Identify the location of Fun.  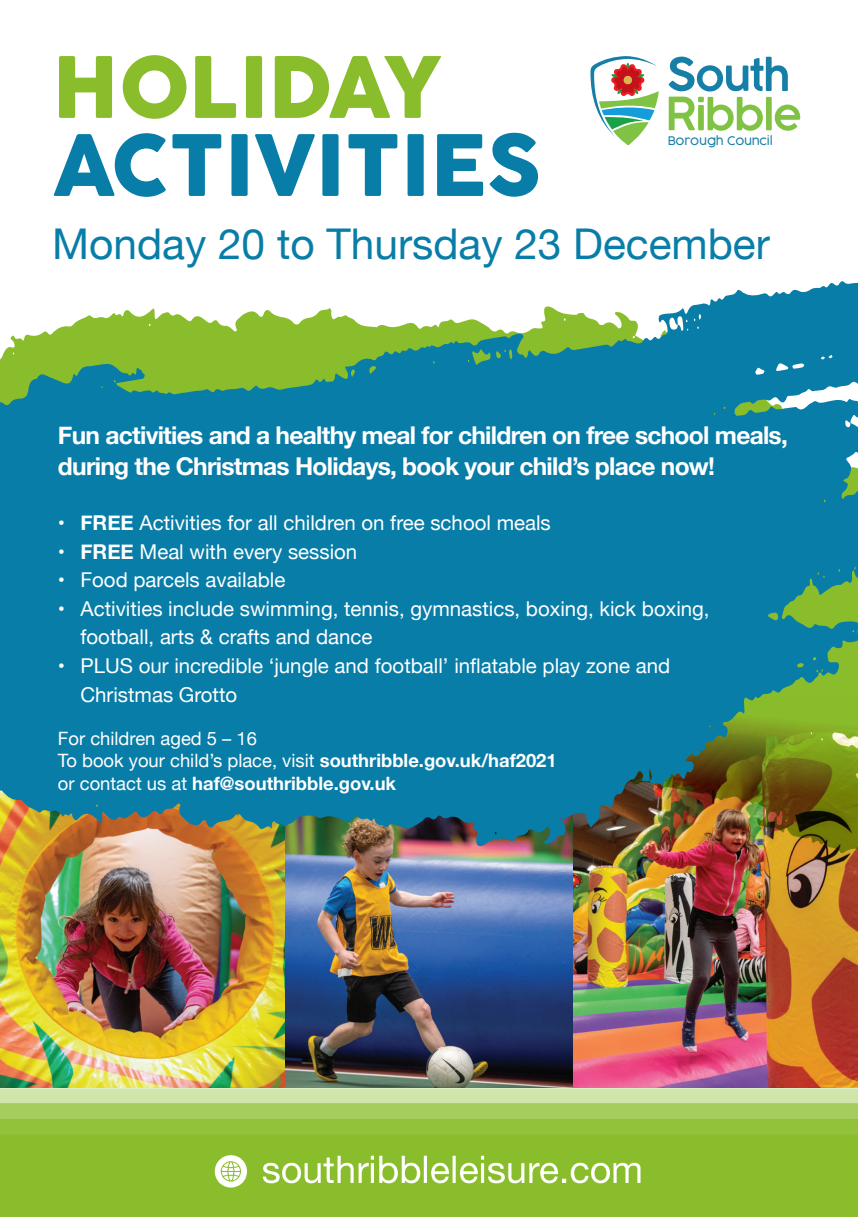
(79, 436).
